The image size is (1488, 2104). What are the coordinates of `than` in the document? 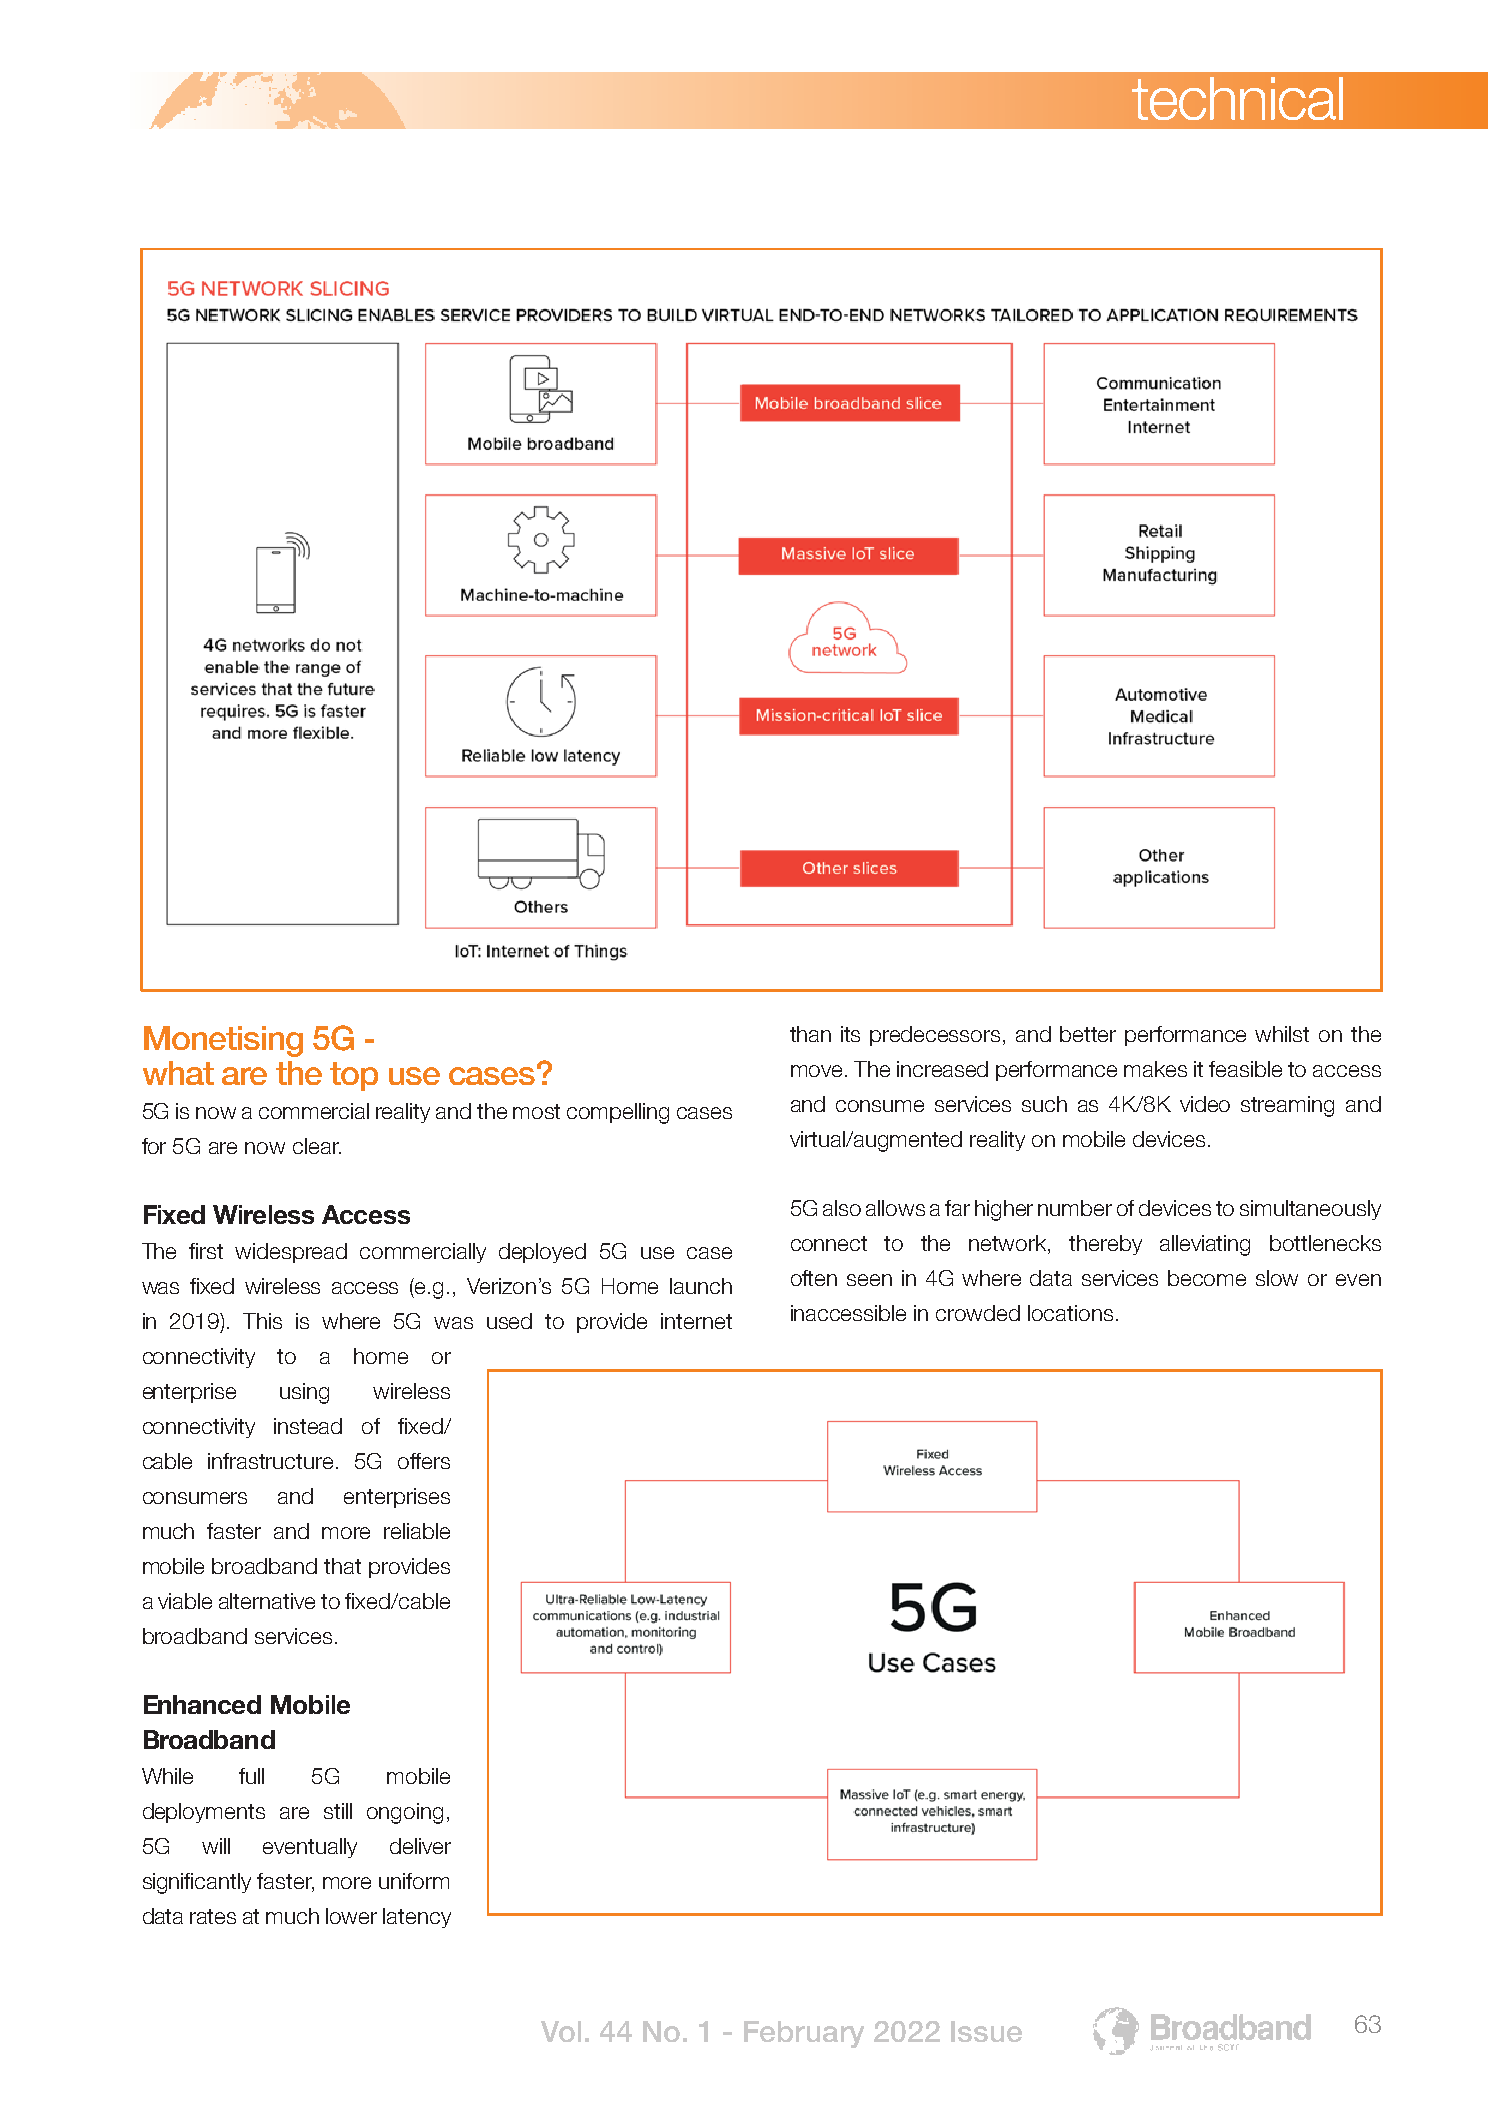 It's located at (810, 1034).
